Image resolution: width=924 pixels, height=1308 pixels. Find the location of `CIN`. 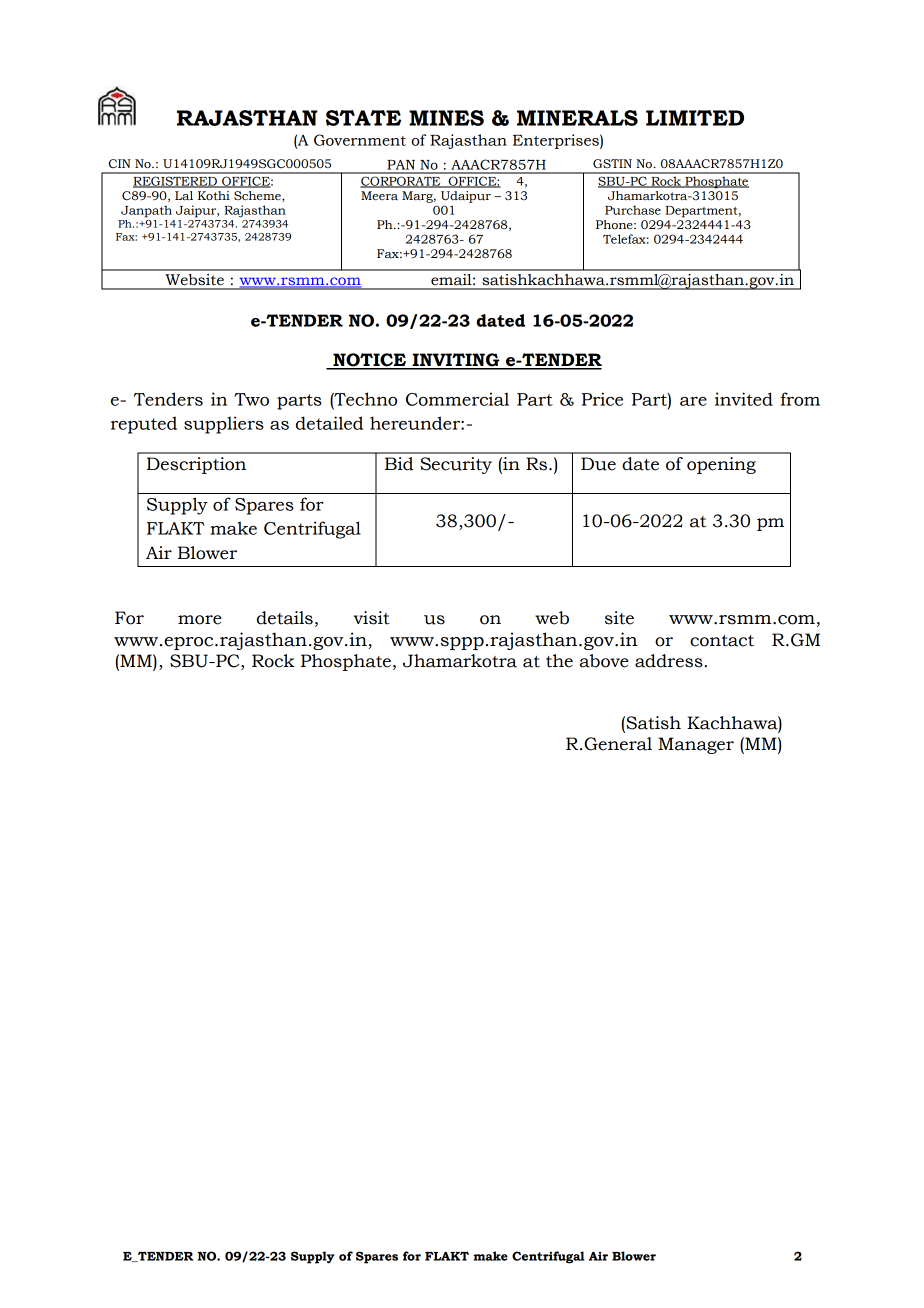

CIN is located at coordinates (120, 163).
